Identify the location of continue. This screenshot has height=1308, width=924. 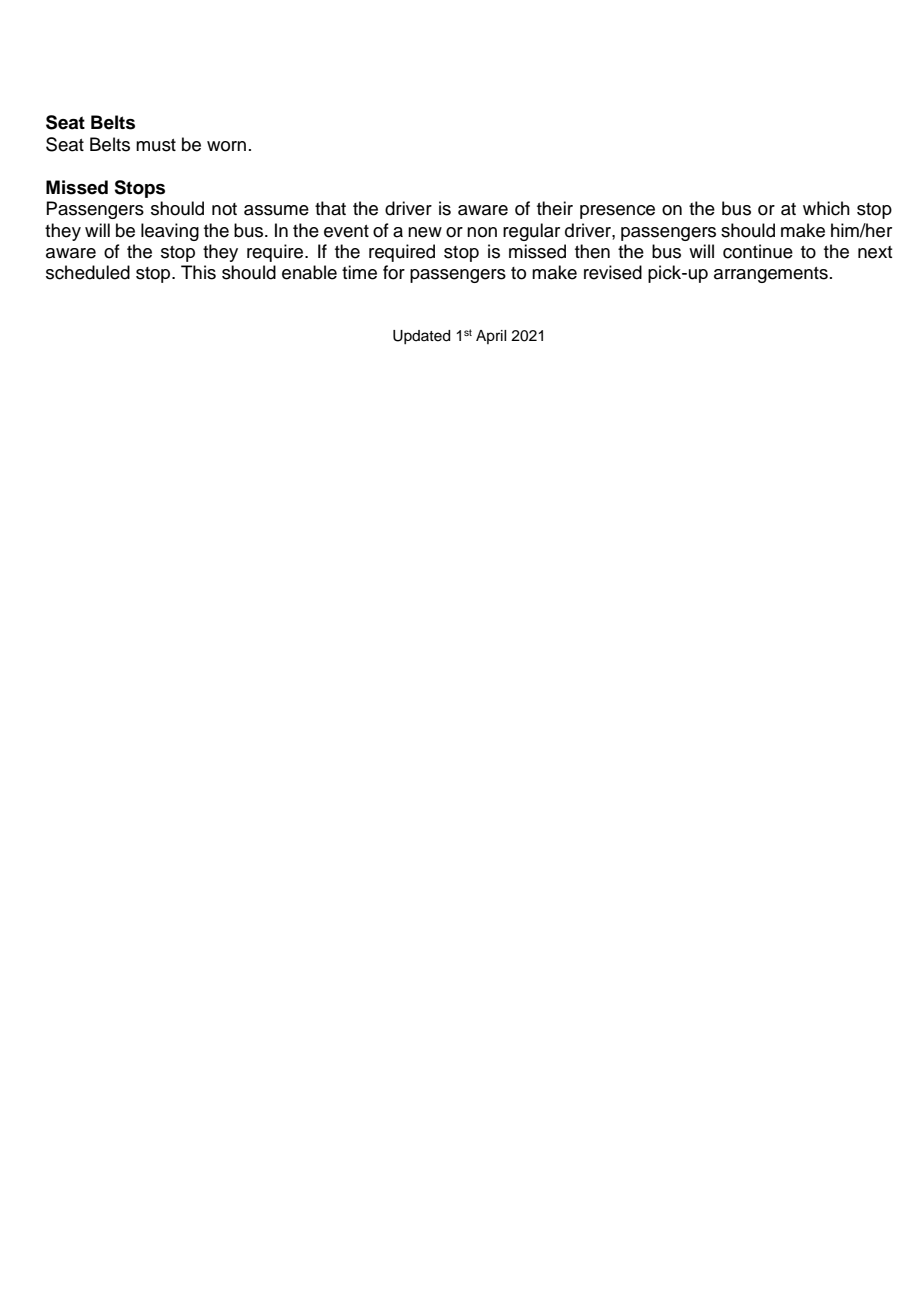
(758, 251).
